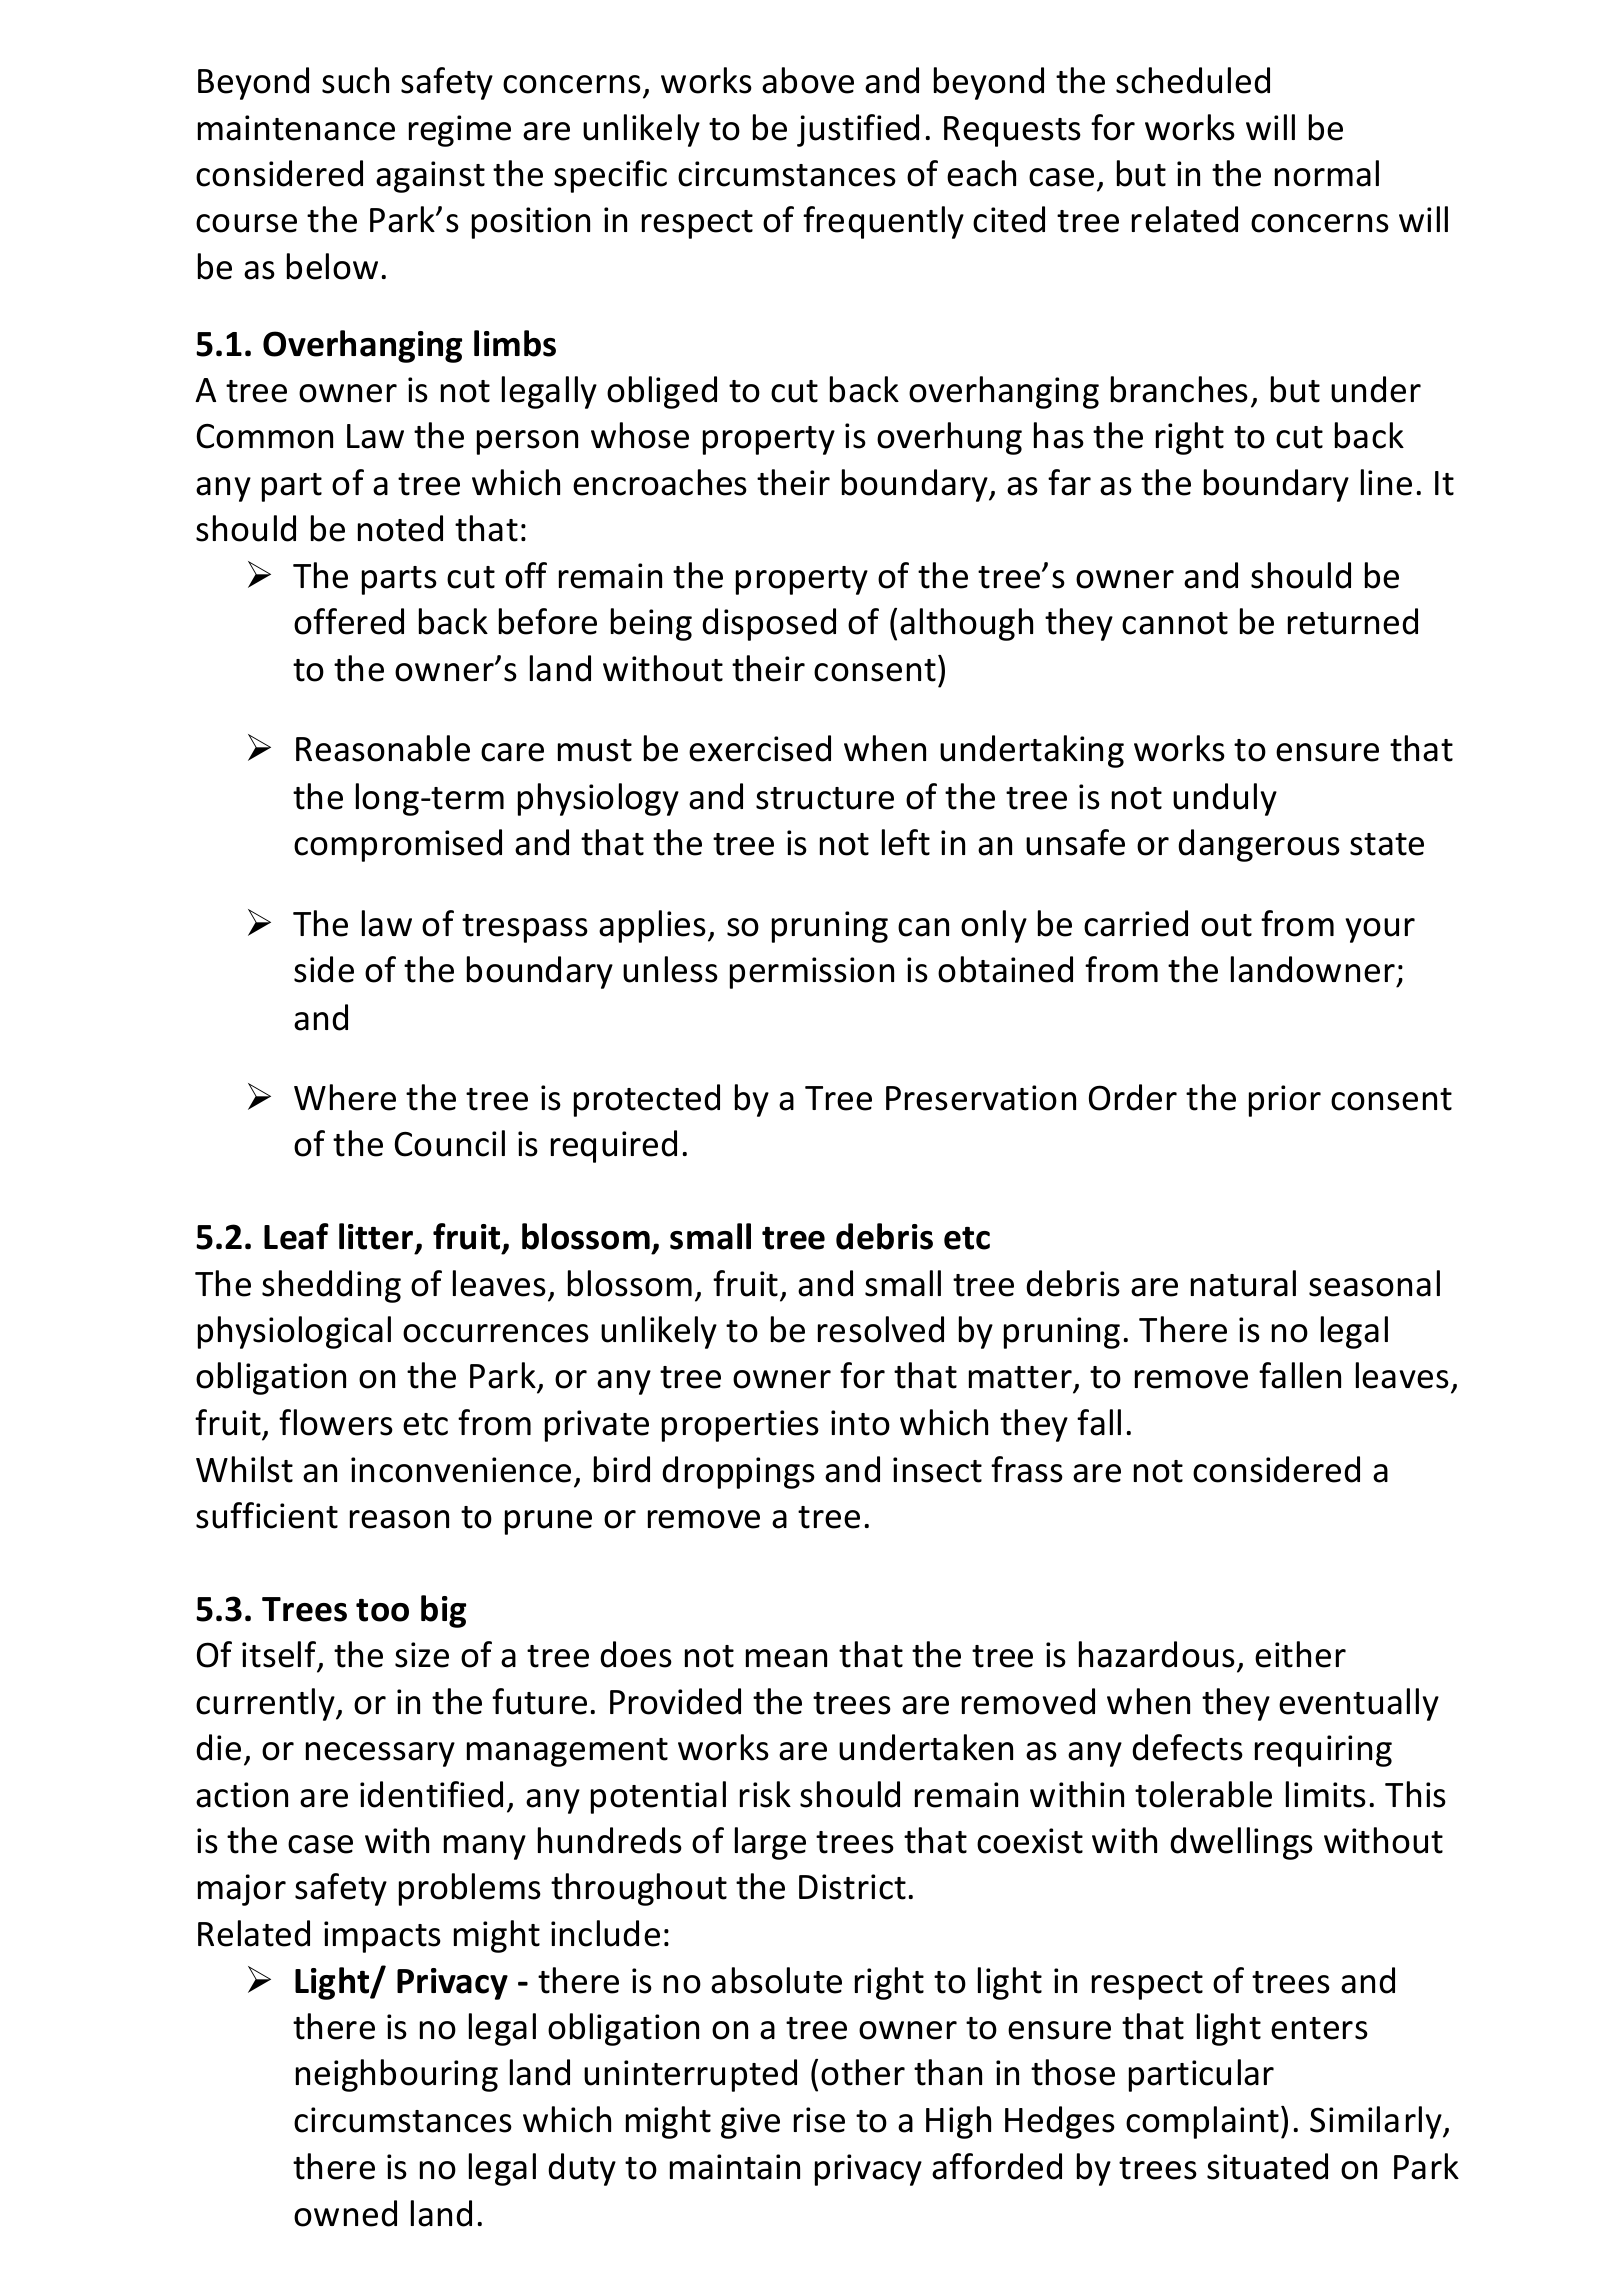  What do you see at coordinates (382, 1610) in the screenshot?
I see `too` at bounding box center [382, 1610].
